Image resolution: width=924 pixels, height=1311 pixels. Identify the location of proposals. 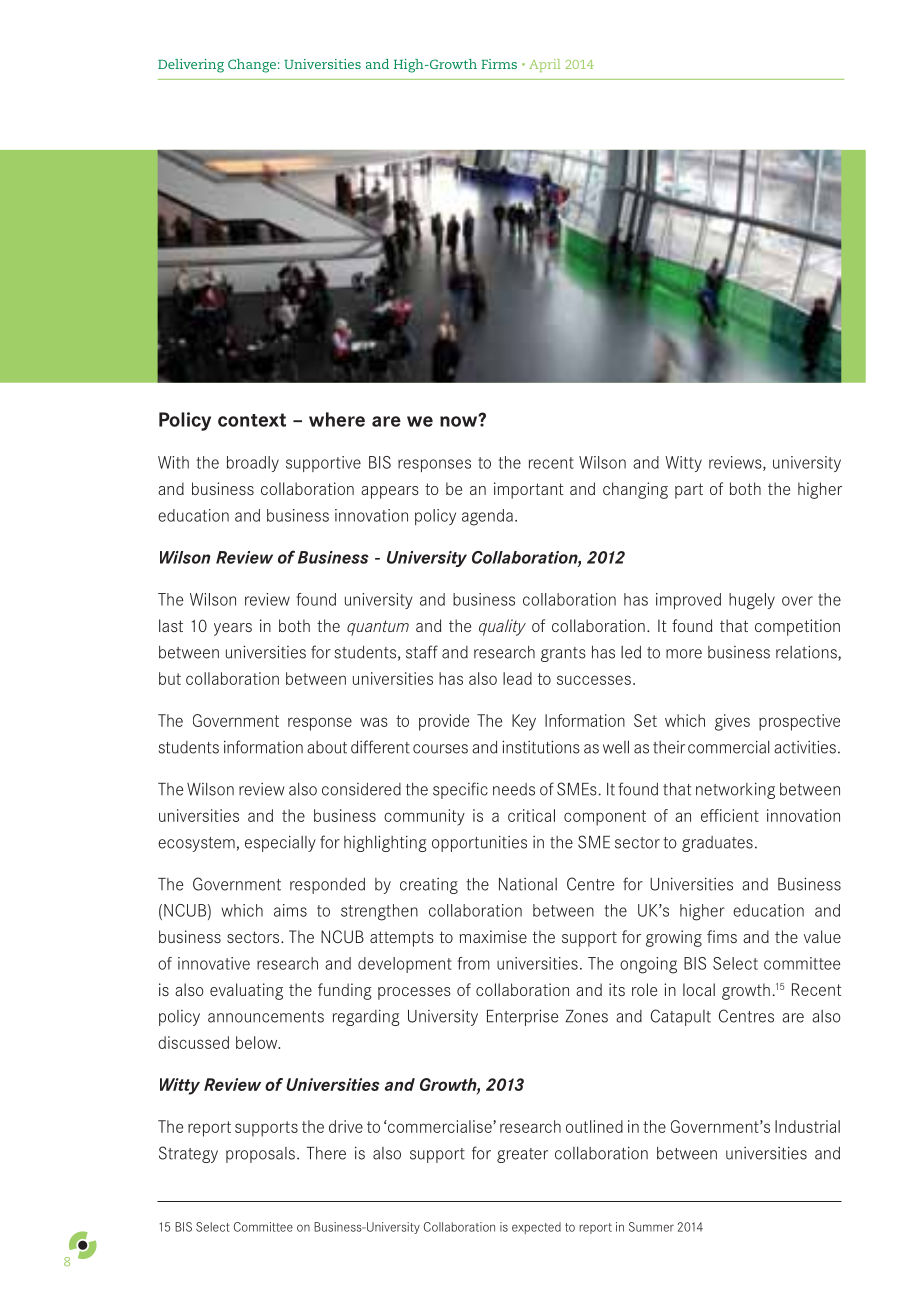
(260, 1155).
